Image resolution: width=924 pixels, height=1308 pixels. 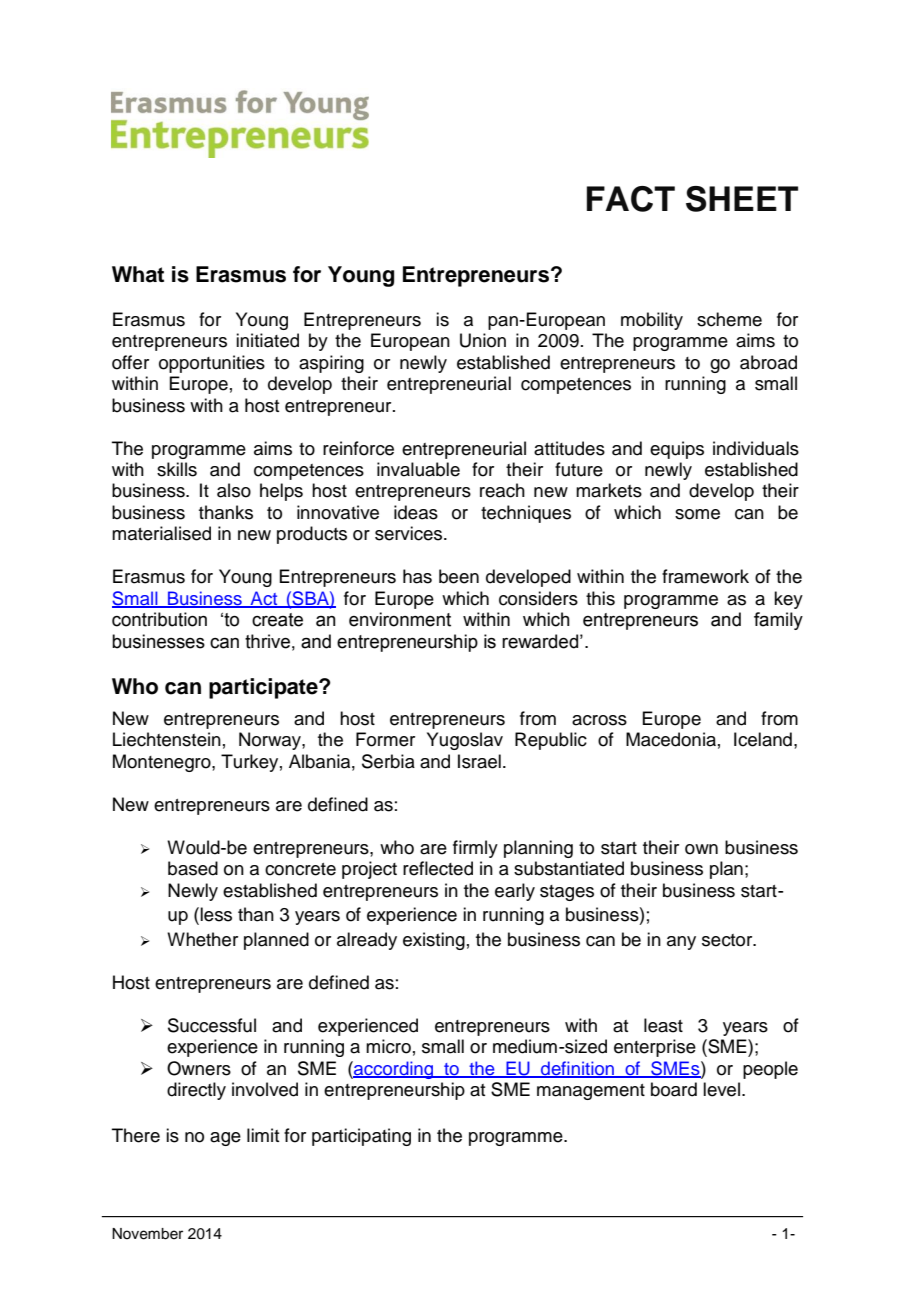 What do you see at coordinates (763, 739) in the screenshot?
I see `Iceland` at bounding box center [763, 739].
